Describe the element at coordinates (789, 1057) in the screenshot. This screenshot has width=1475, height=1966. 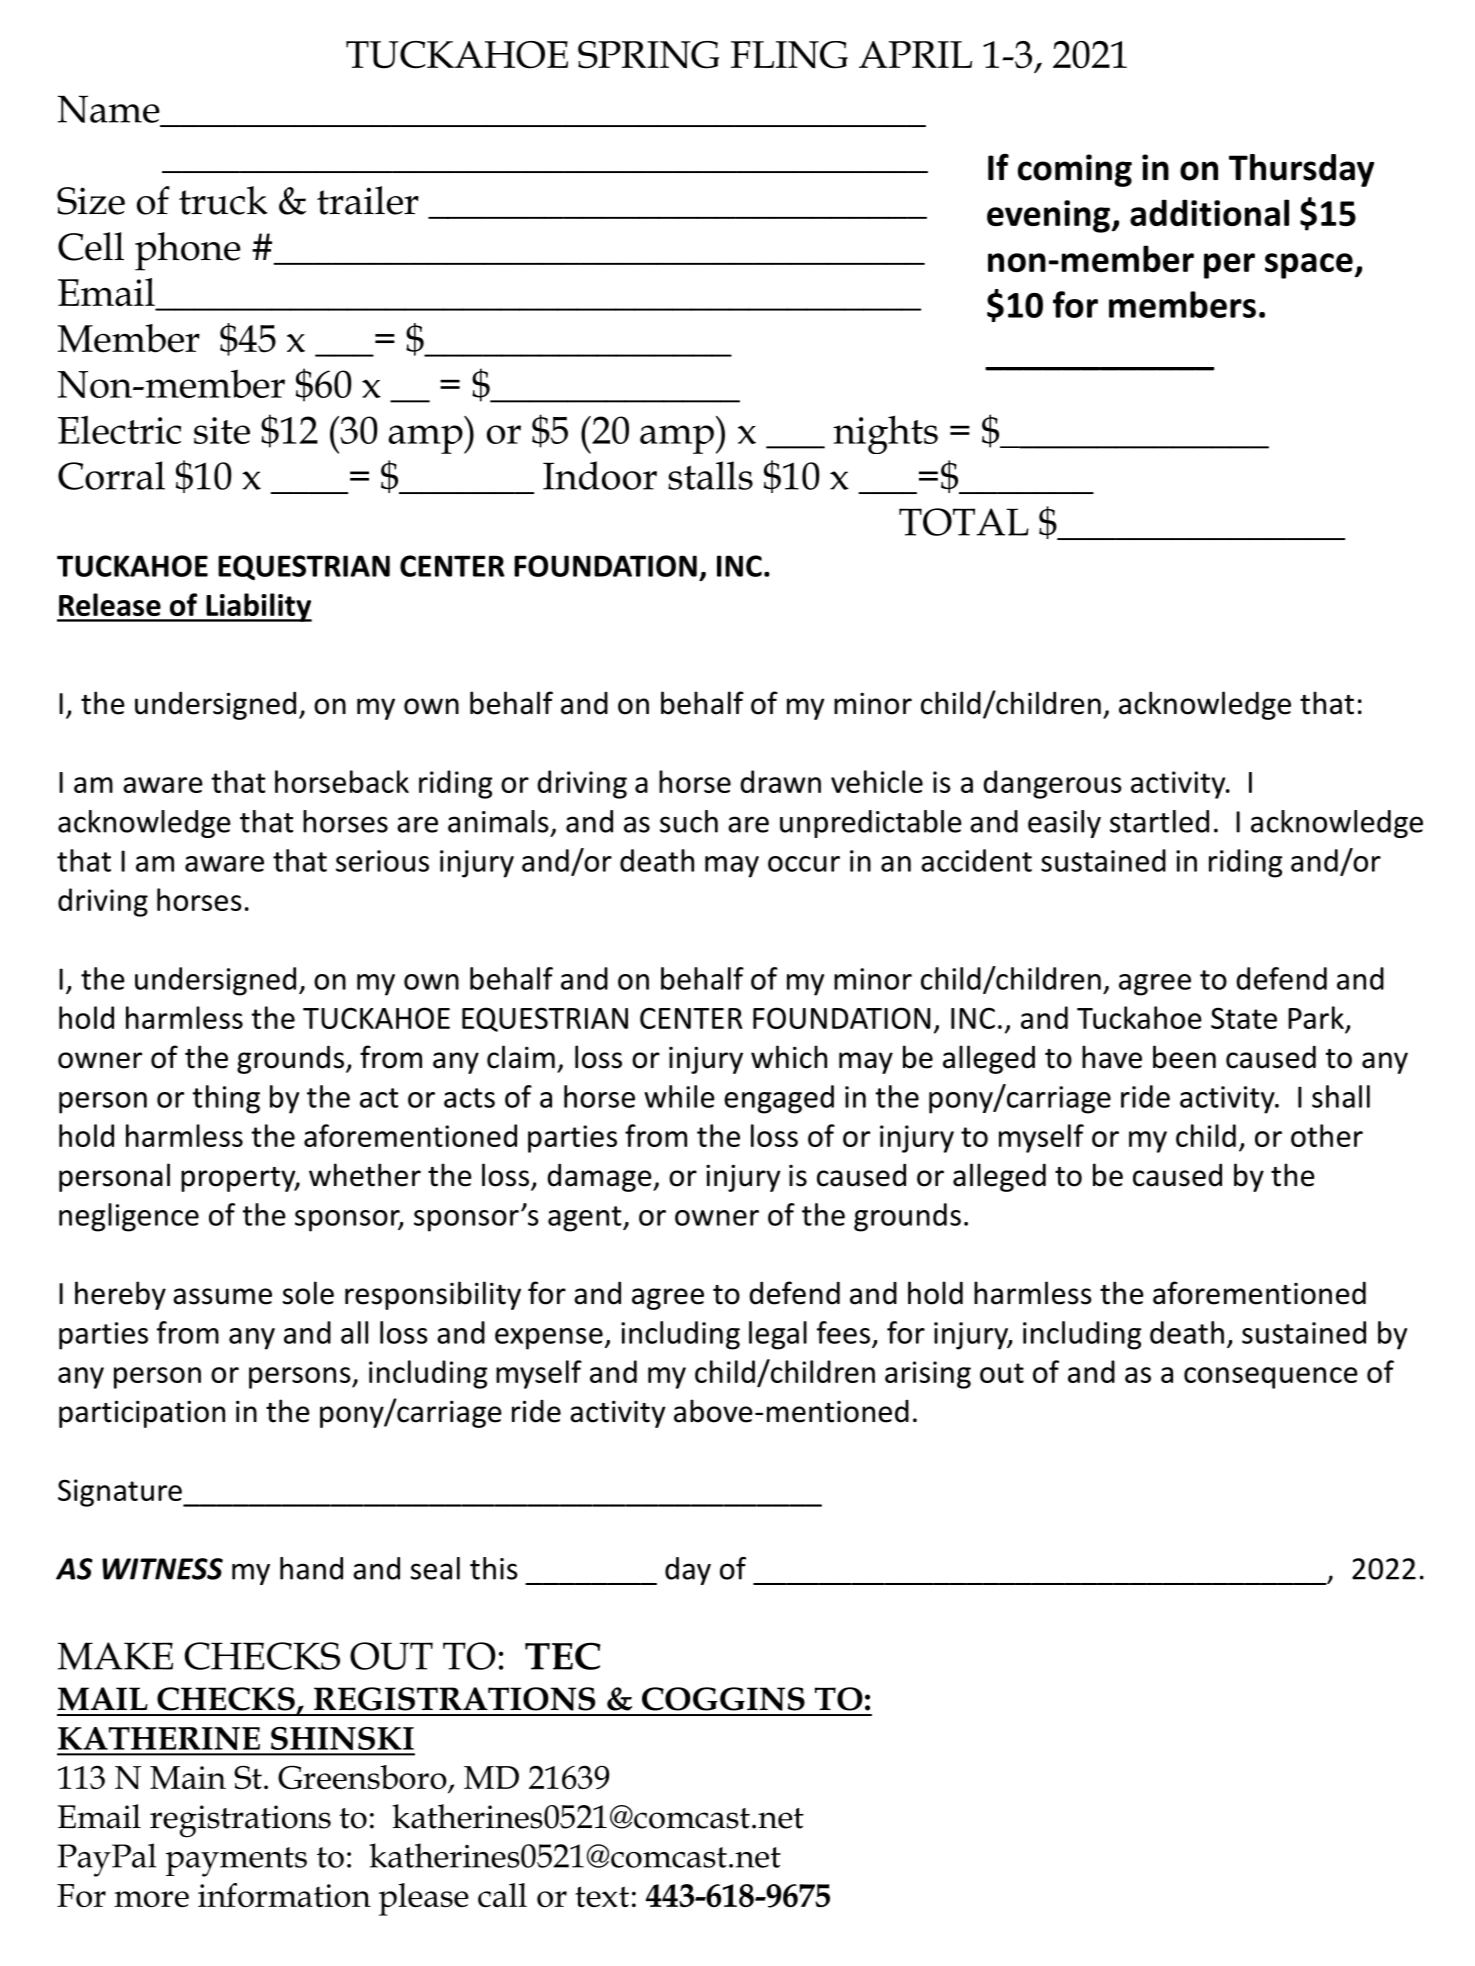
I see `which` at that location.
